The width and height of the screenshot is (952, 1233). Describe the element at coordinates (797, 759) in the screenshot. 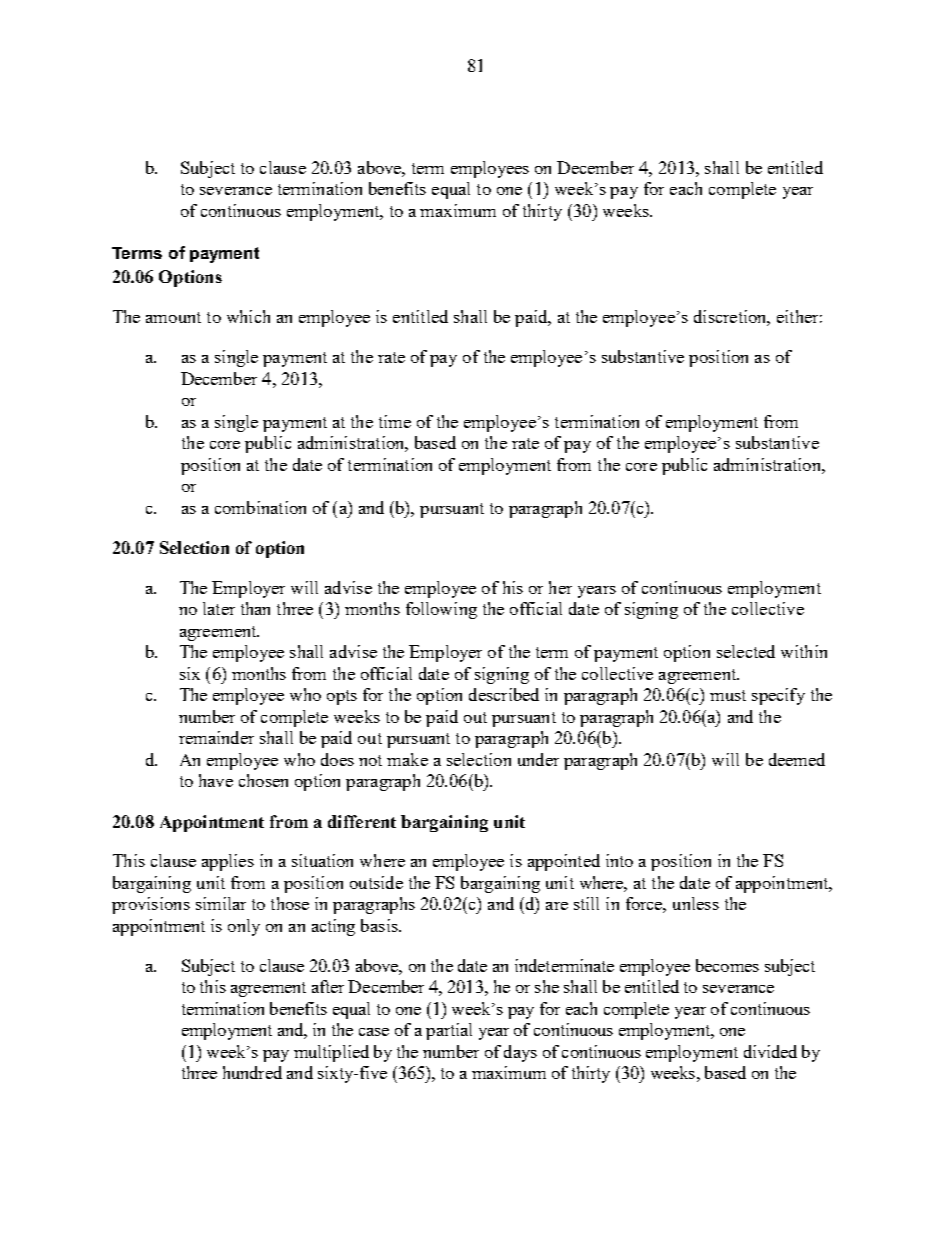

I see `deemed` at that location.
